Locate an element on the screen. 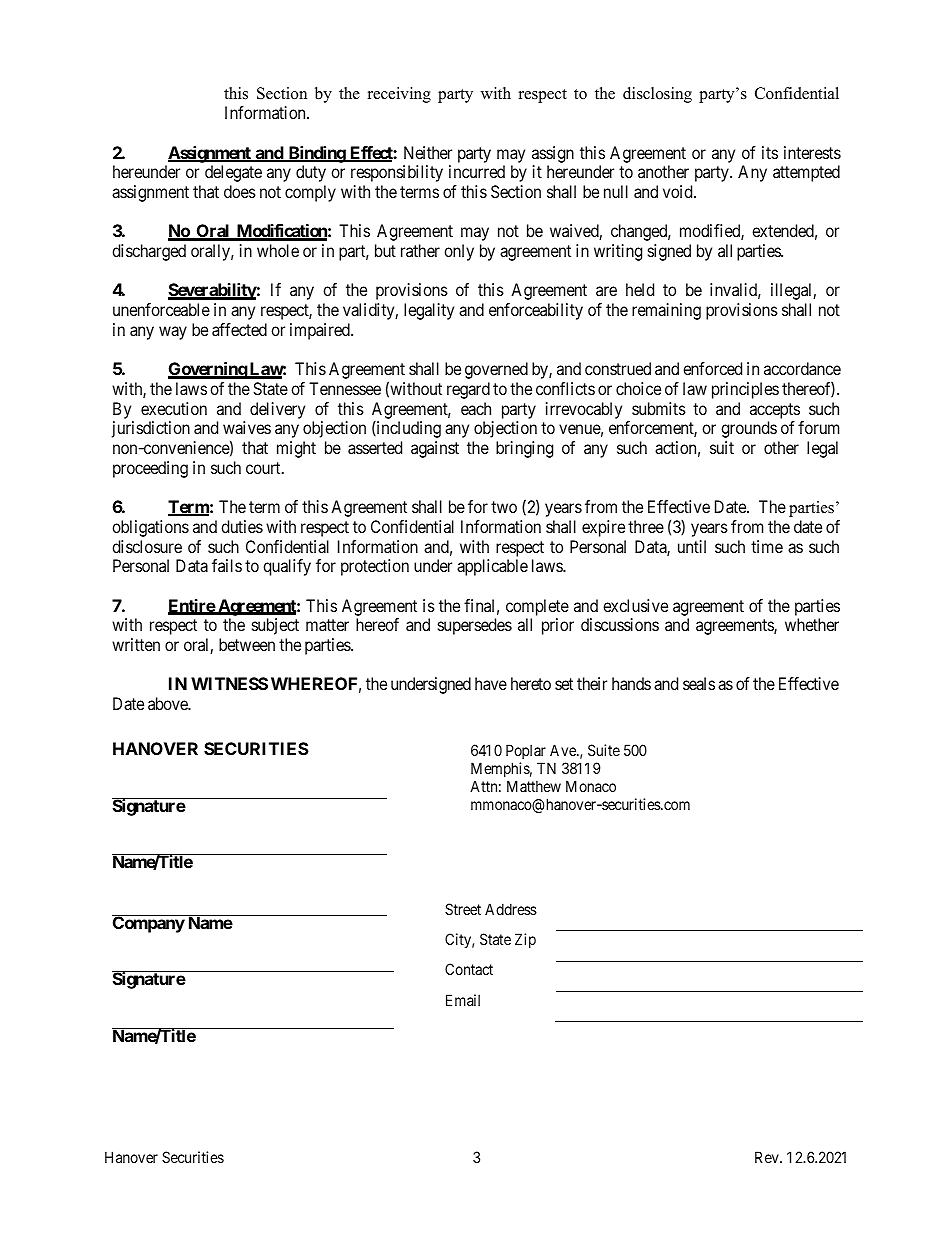  Company is located at coordinates (149, 924).
